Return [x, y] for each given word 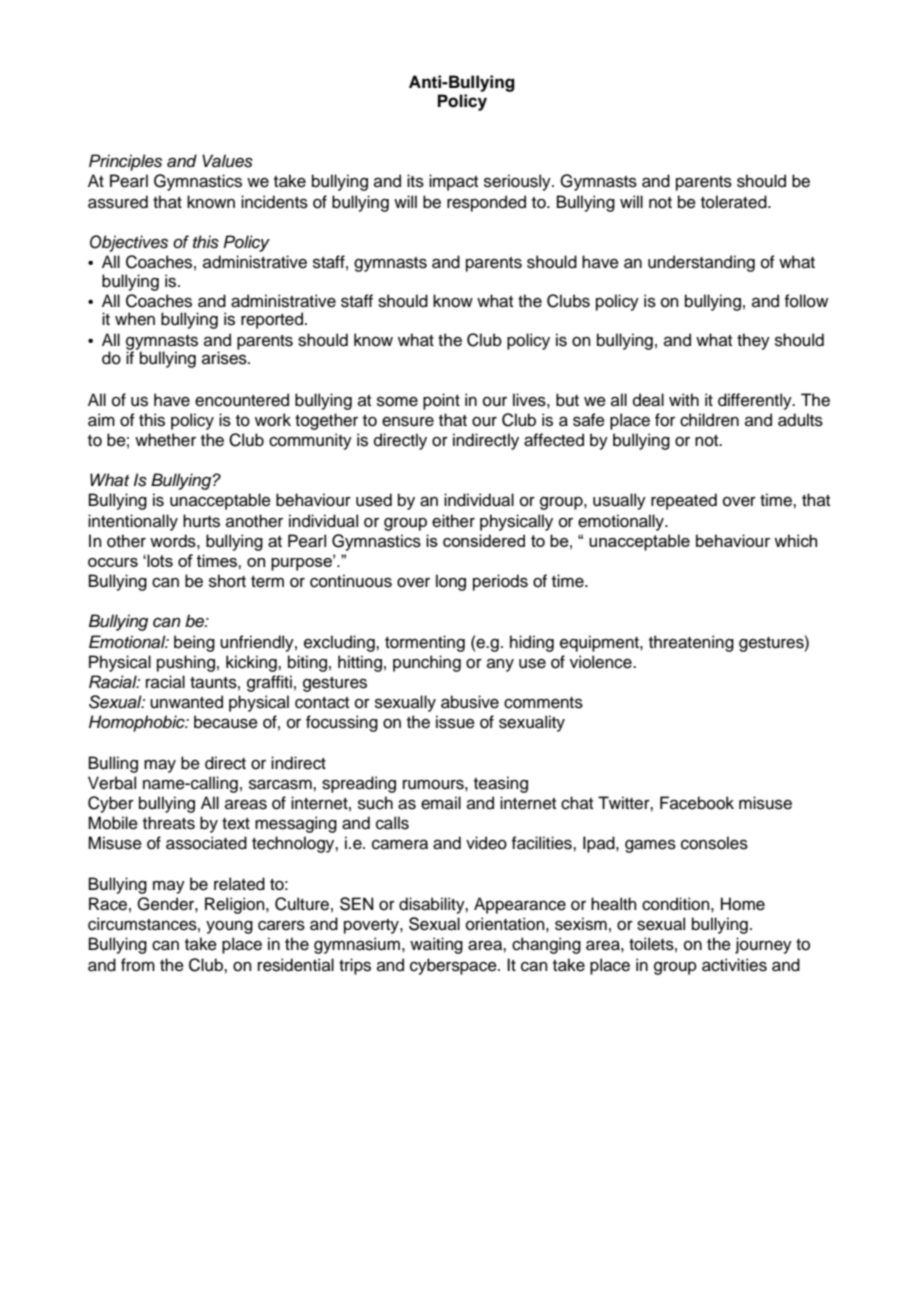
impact [453, 182]
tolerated [735, 202]
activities [734, 965]
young [229, 927]
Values [227, 161]
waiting [436, 945]
